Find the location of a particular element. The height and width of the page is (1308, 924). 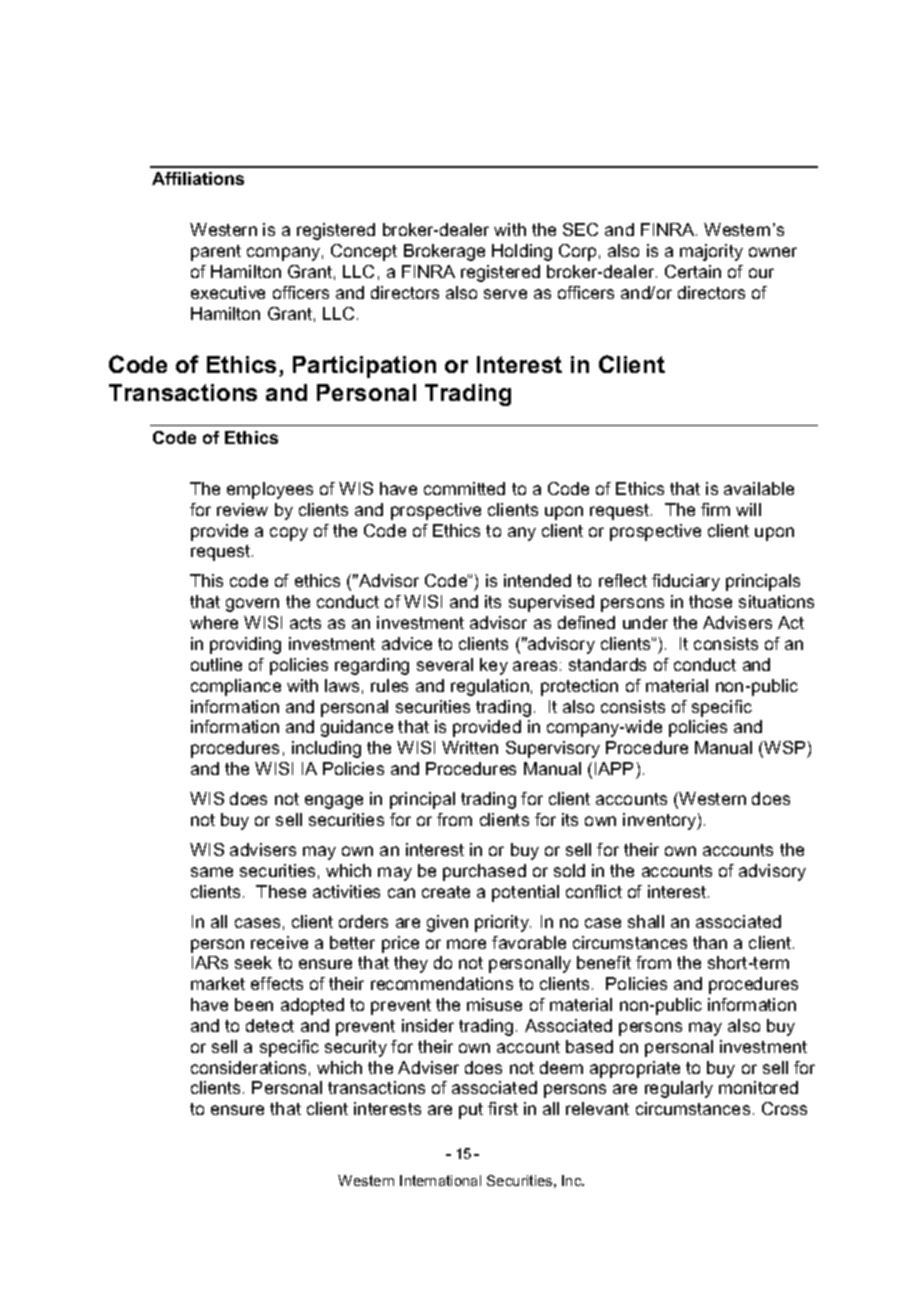

majority is located at coordinates (711, 252).
